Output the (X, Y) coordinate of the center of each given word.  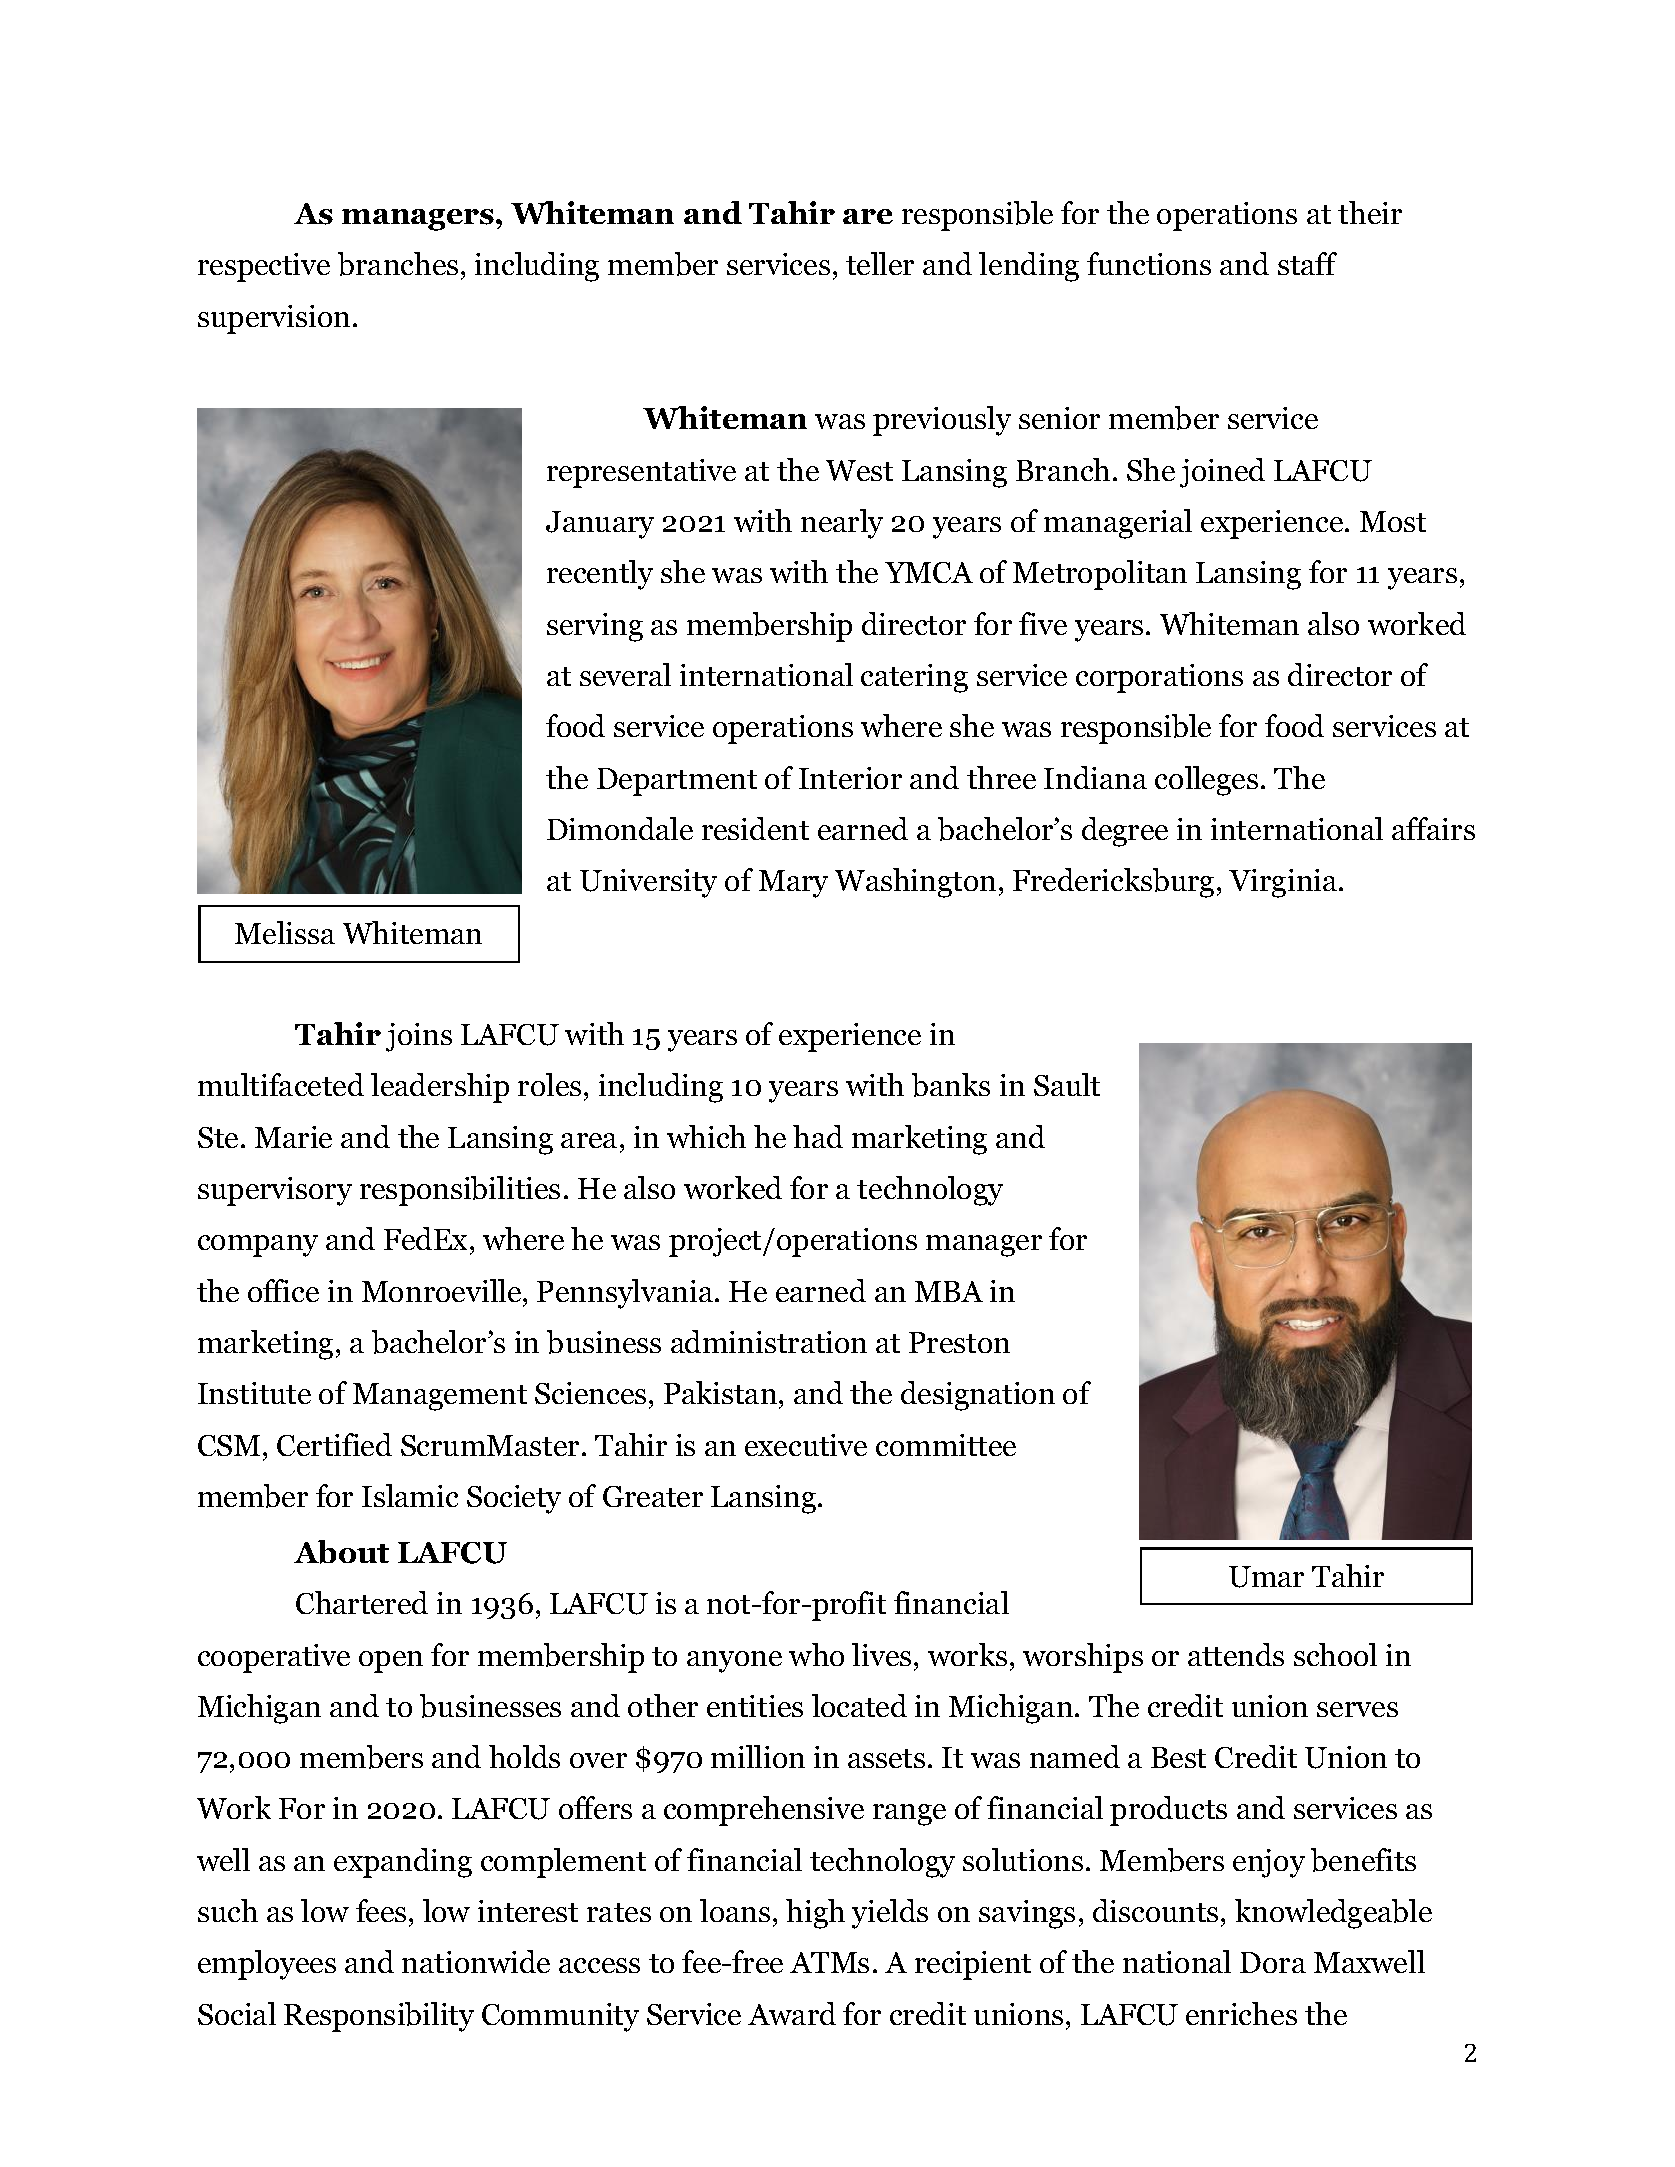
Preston (959, 1342)
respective (264, 267)
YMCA (929, 572)
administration (769, 1341)
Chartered (362, 1602)
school (1335, 1654)
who (816, 1654)
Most (1393, 521)
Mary (793, 884)
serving (595, 627)
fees (381, 1910)
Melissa (285, 932)
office (283, 1290)
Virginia (1284, 883)
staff (1307, 263)
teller (880, 263)
